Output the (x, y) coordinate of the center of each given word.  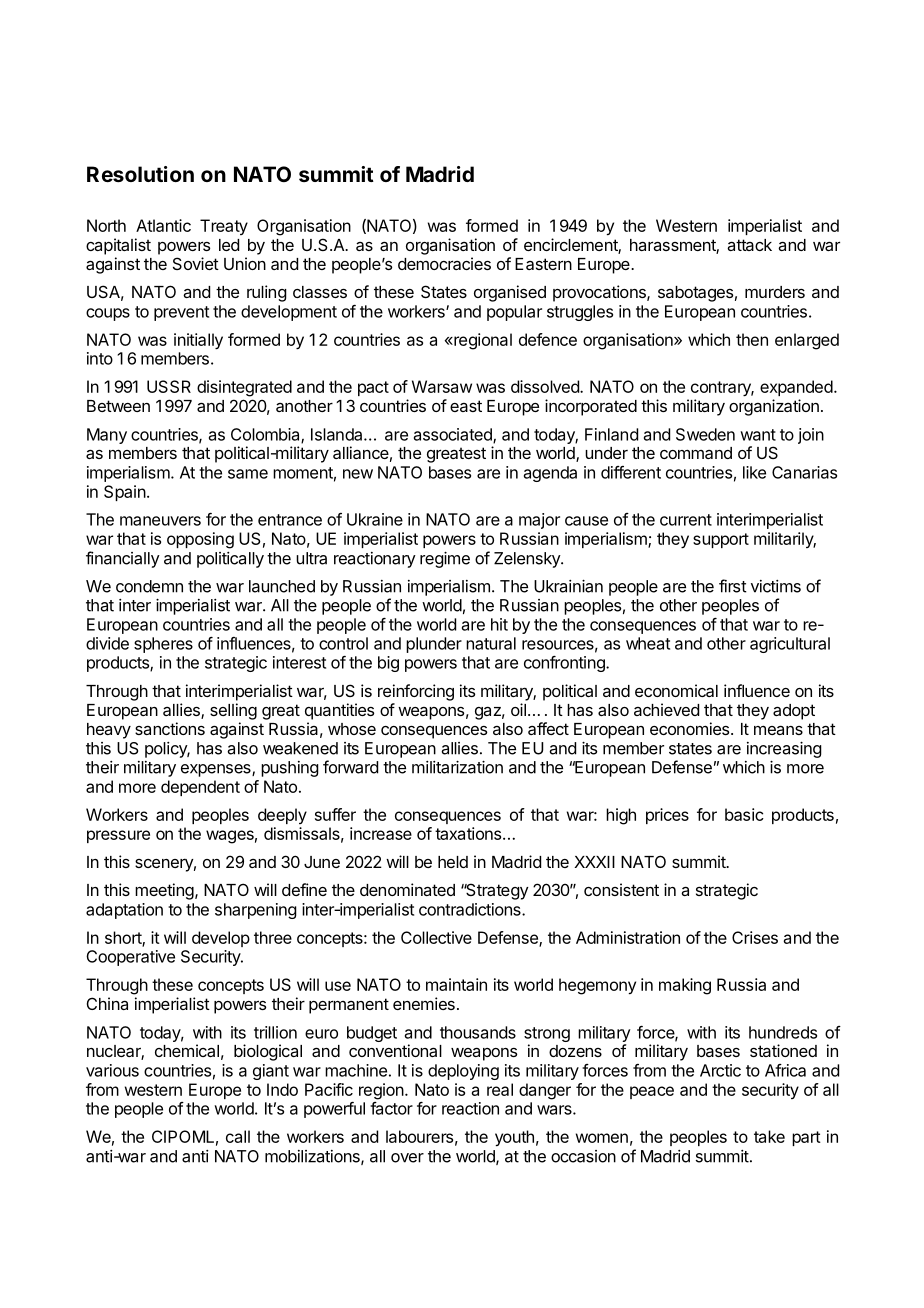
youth (514, 1138)
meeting (164, 891)
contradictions (471, 909)
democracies (444, 263)
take (769, 1136)
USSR (169, 386)
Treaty (224, 227)
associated (454, 435)
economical (676, 690)
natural (491, 643)
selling (233, 711)
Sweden (705, 434)
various (112, 1070)
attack (749, 245)
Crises (755, 937)
